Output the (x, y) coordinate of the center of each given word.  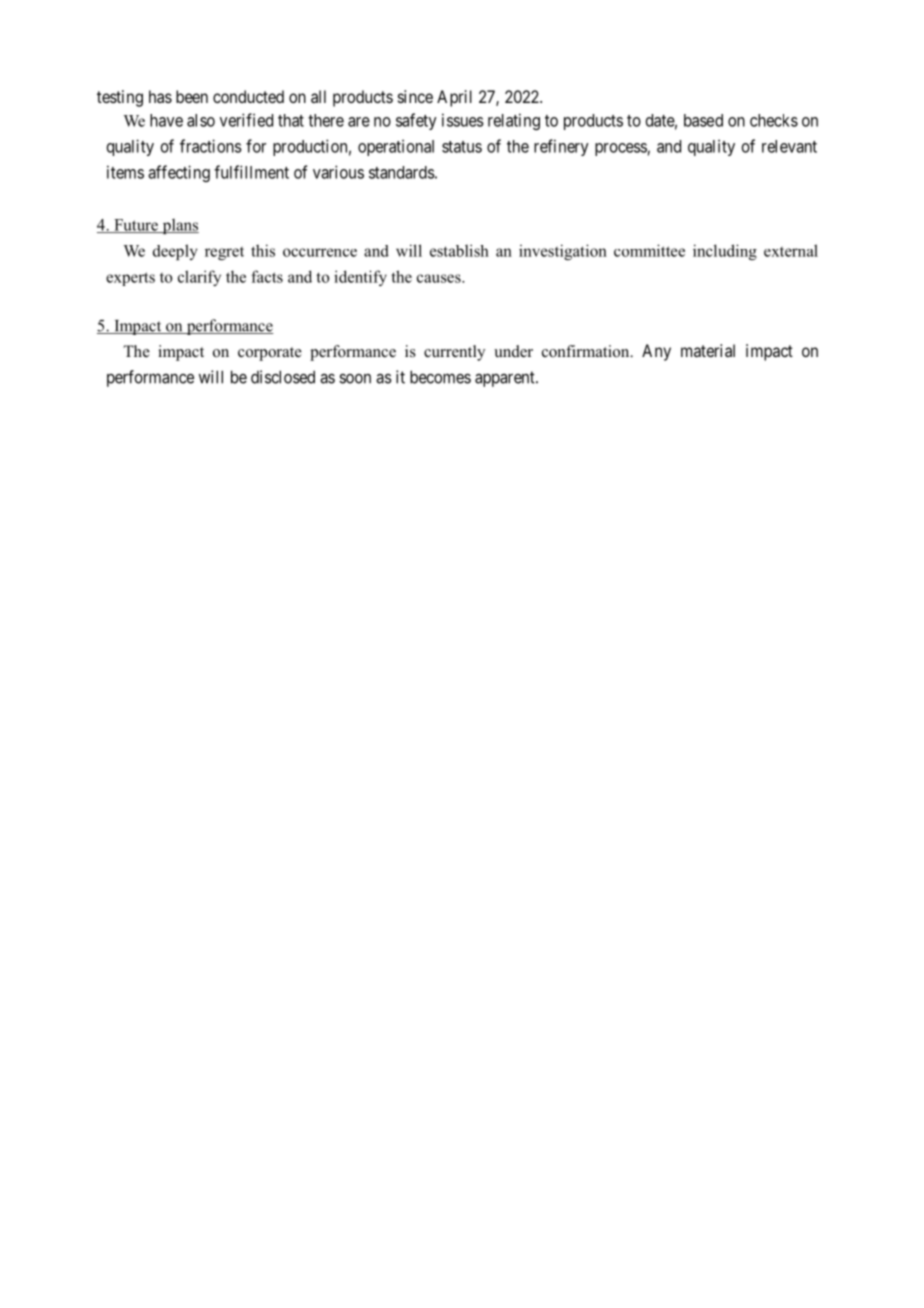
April (454, 98)
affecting (179, 173)
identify (360, 278)
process (621, 149)
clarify (199, 278)
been (192, 96)
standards (402, 172)
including (725, 252)
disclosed (283, 377)
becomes (440, 377)
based (703, 120)
